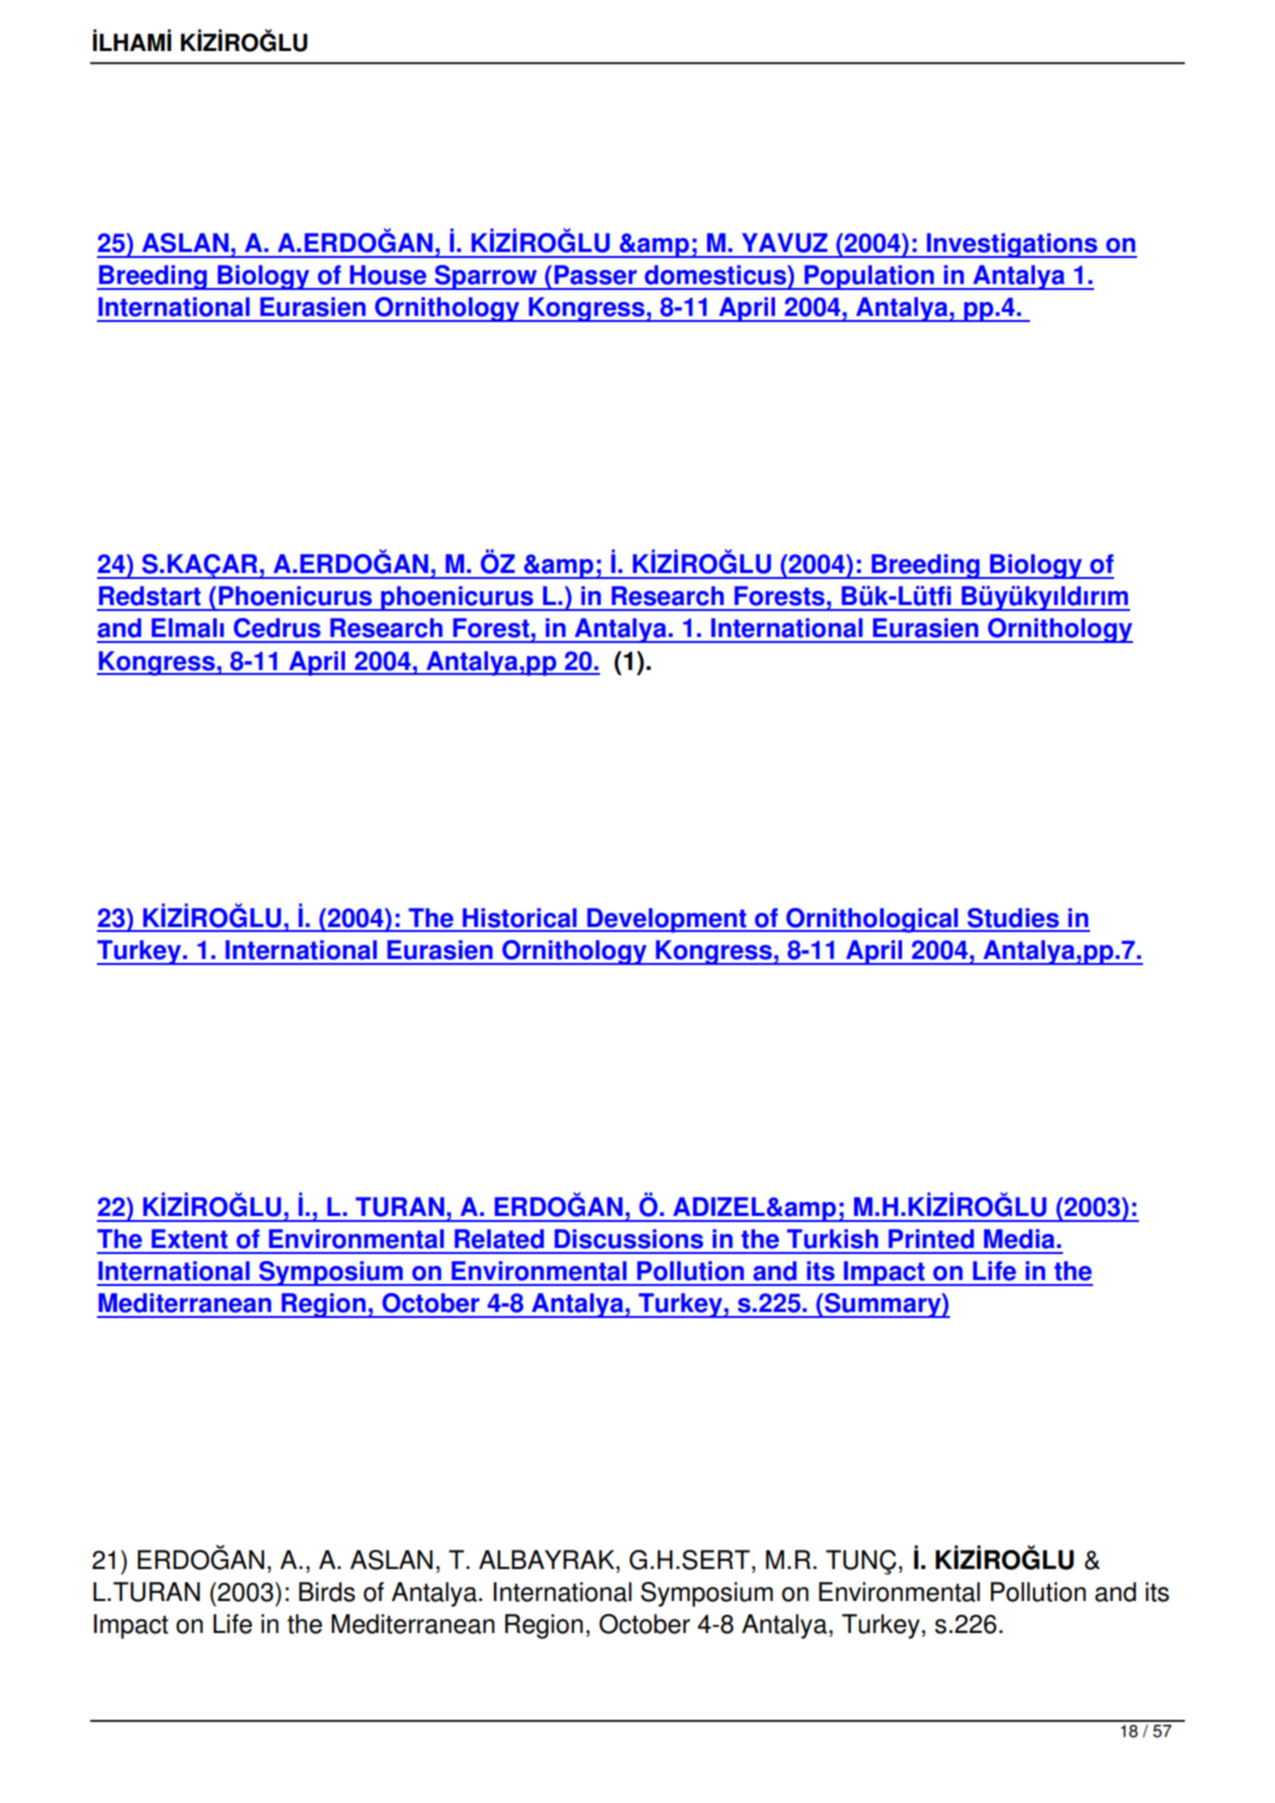 The image size is (1275, 1803). What do you see at coordinates (190, 1239) in the screenshot?
I see `Extent` at bounding box center [190, 1239].
